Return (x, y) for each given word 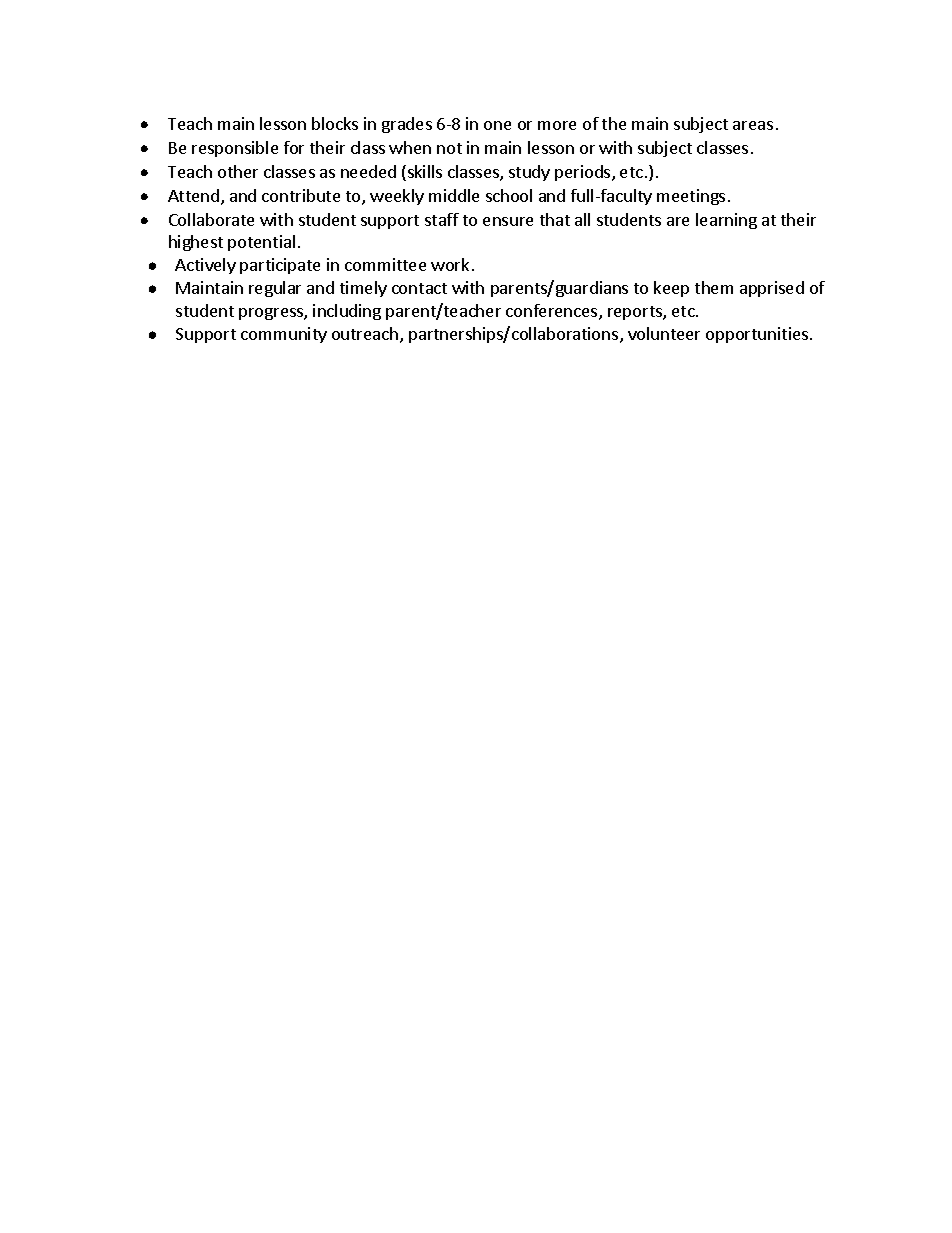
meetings (691, 197)
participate (280, 266)
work (450, 264)
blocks (335, 123)
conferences (553, 312)
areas (753, 125)
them (714, 287)
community (284, 335)
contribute (301, 195)
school (509, 195)
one (497, 125)
